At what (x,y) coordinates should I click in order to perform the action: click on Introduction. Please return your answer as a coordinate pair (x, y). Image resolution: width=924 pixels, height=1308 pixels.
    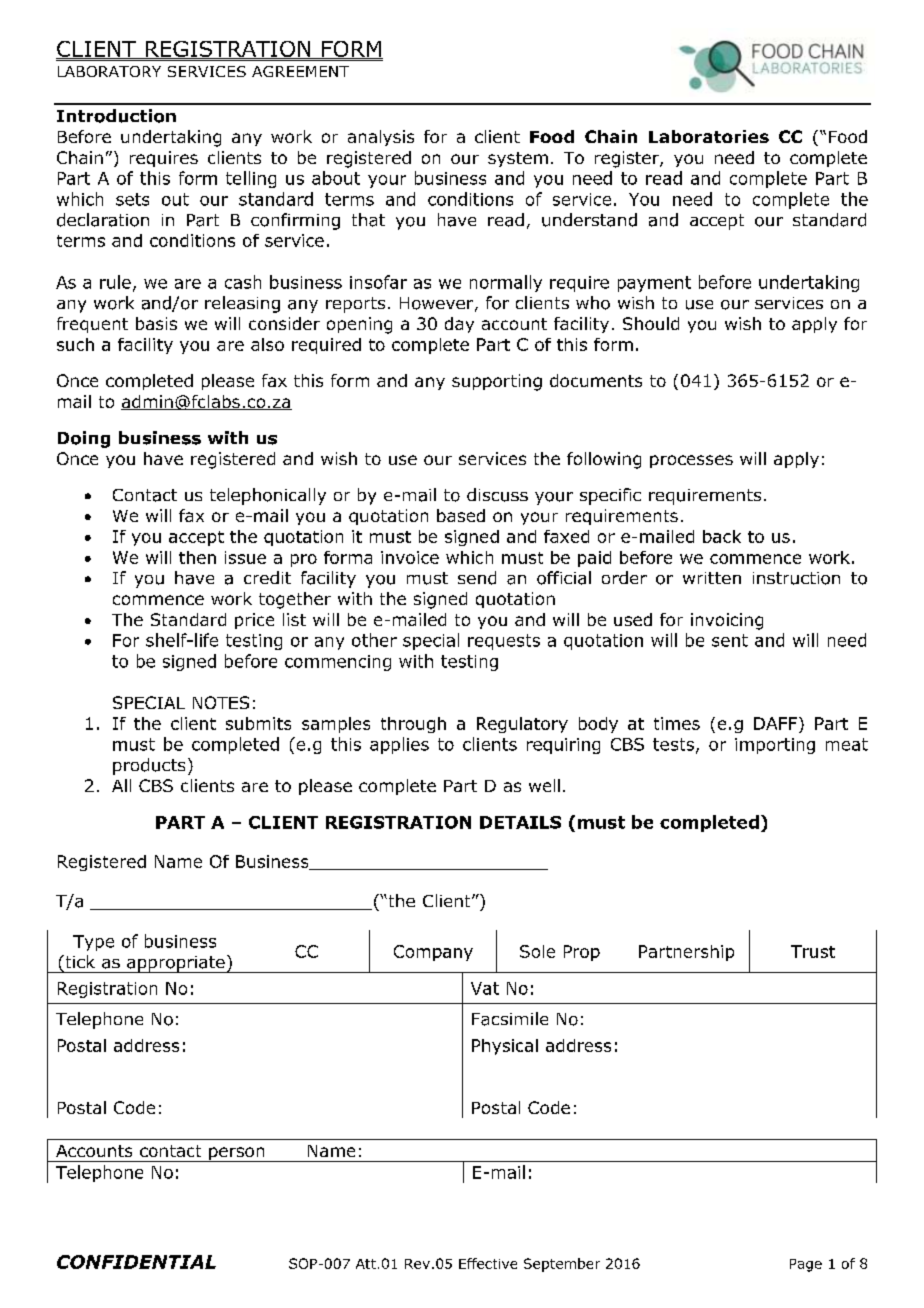
    Looking at the image, I should click on (116, 116).
